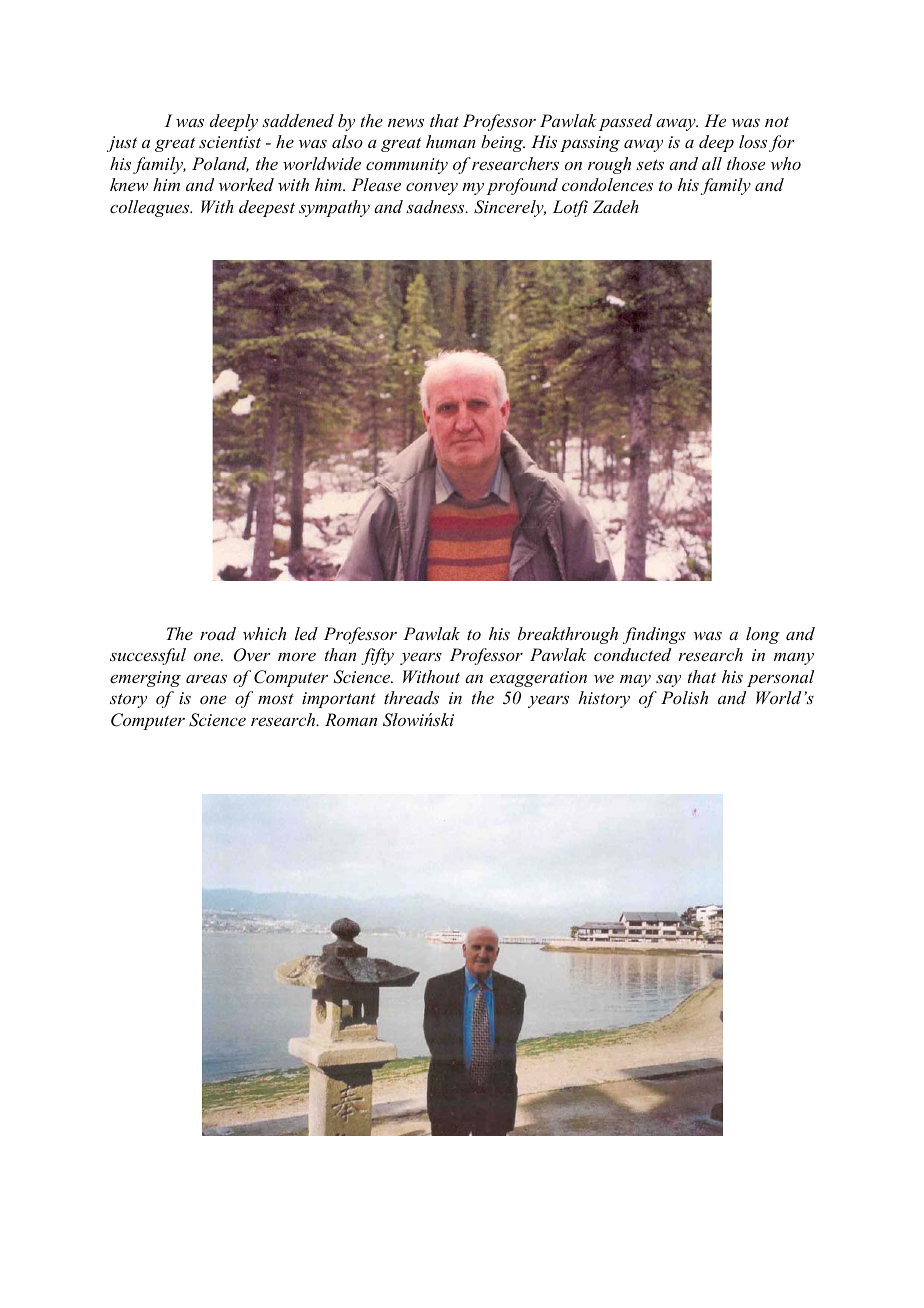 The image size is (924, 1308). What do you see at coordinates (151, 208) in the image?
I see `colleagues` at bounding box center [151, 208].
